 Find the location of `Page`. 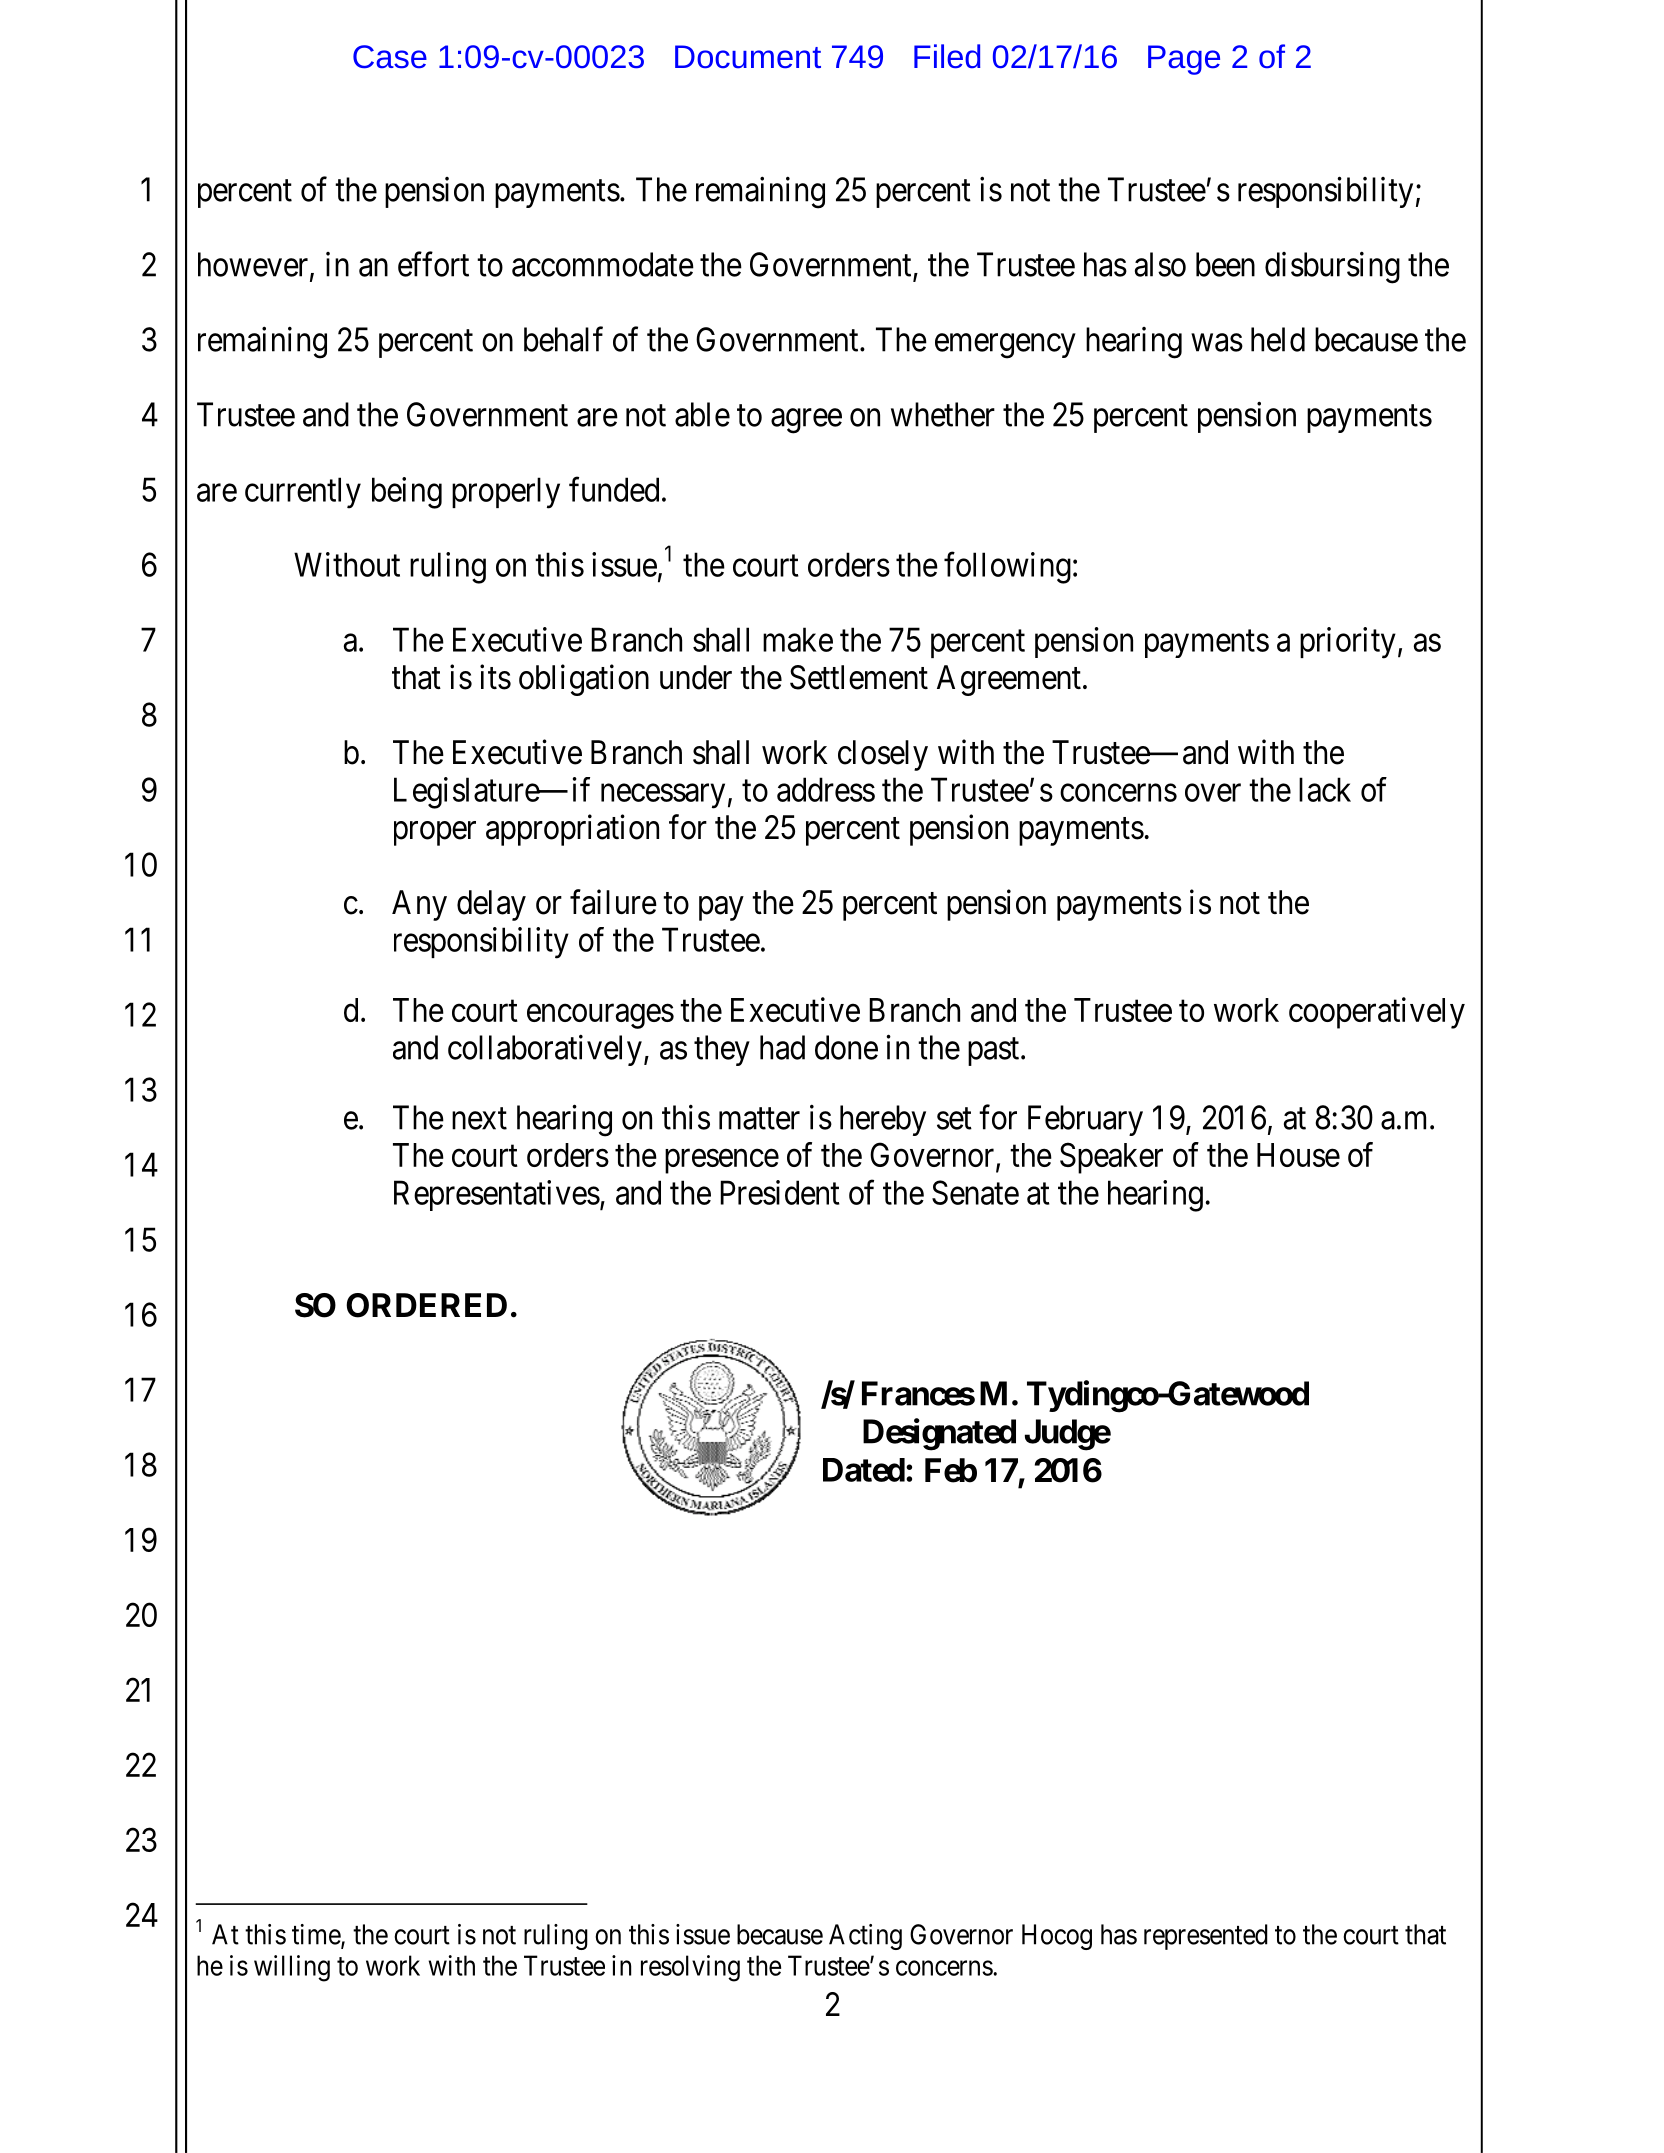

Page is located at coordinates (1184, 60).
